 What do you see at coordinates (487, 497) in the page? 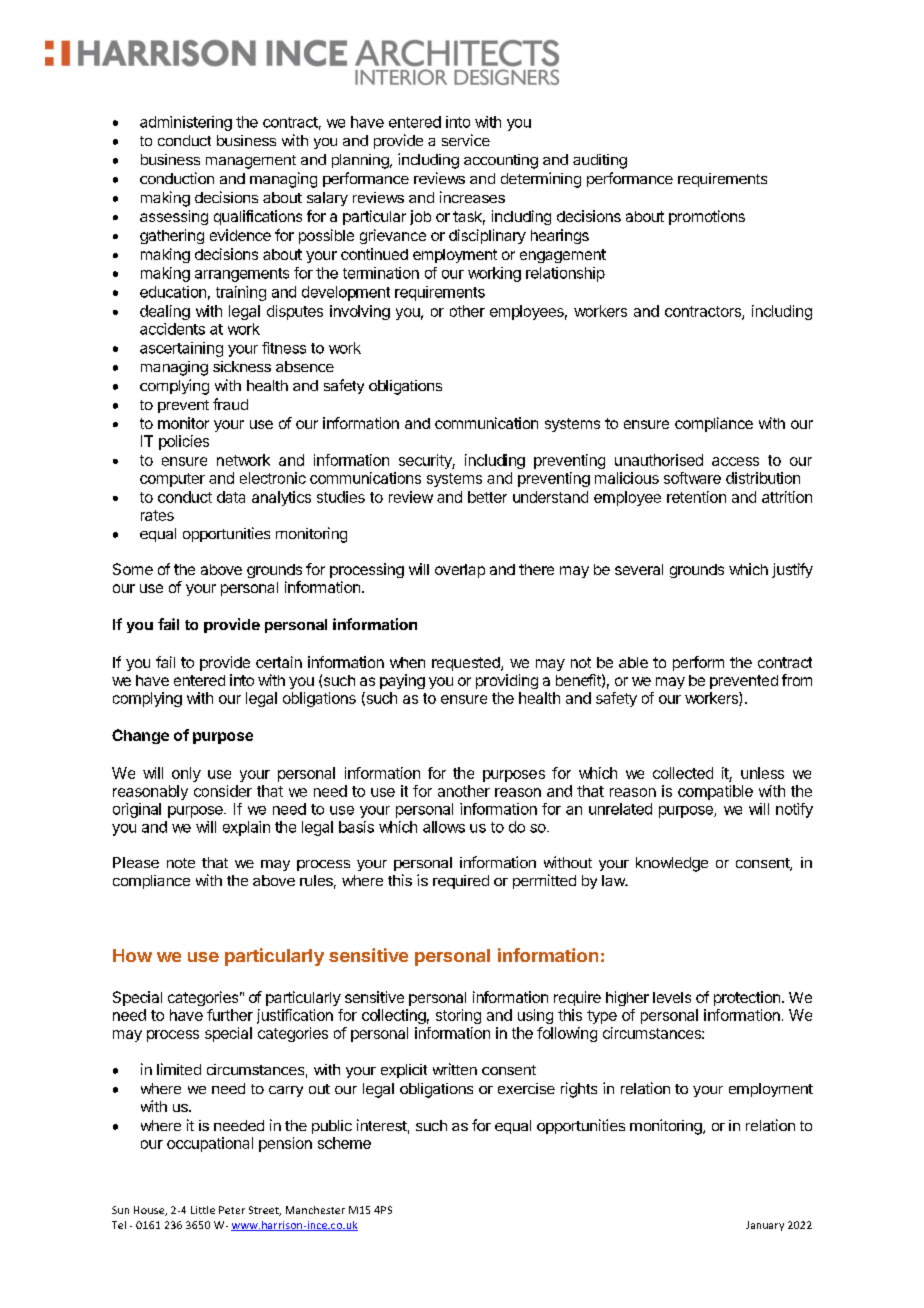
I see `better` at bounding box center [487, 497].
